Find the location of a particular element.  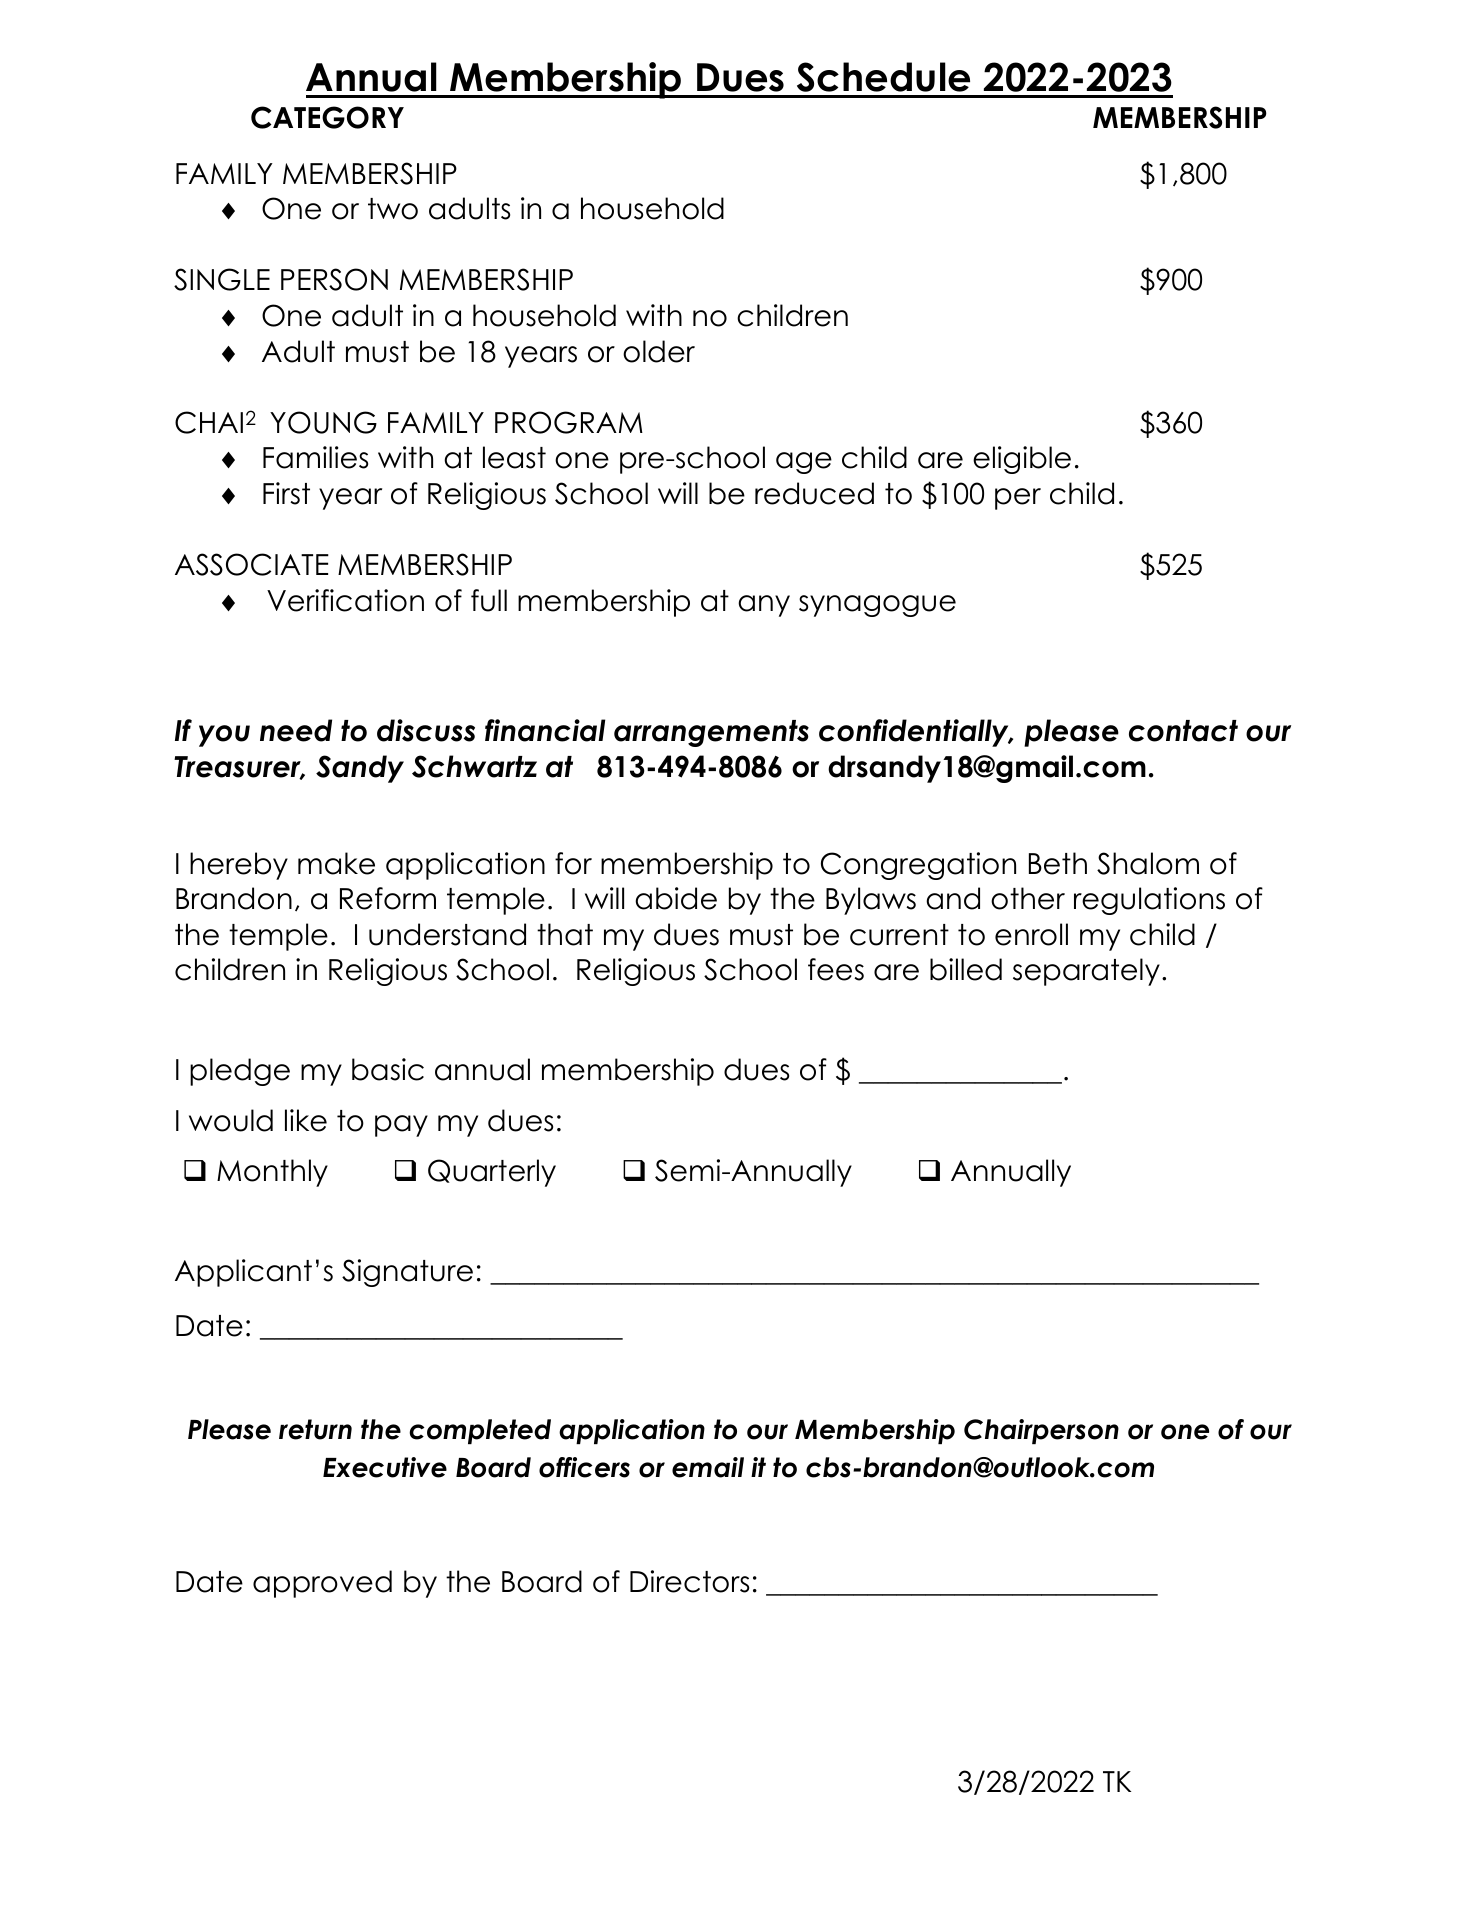

basic is located at coordinates (388, 1069).
